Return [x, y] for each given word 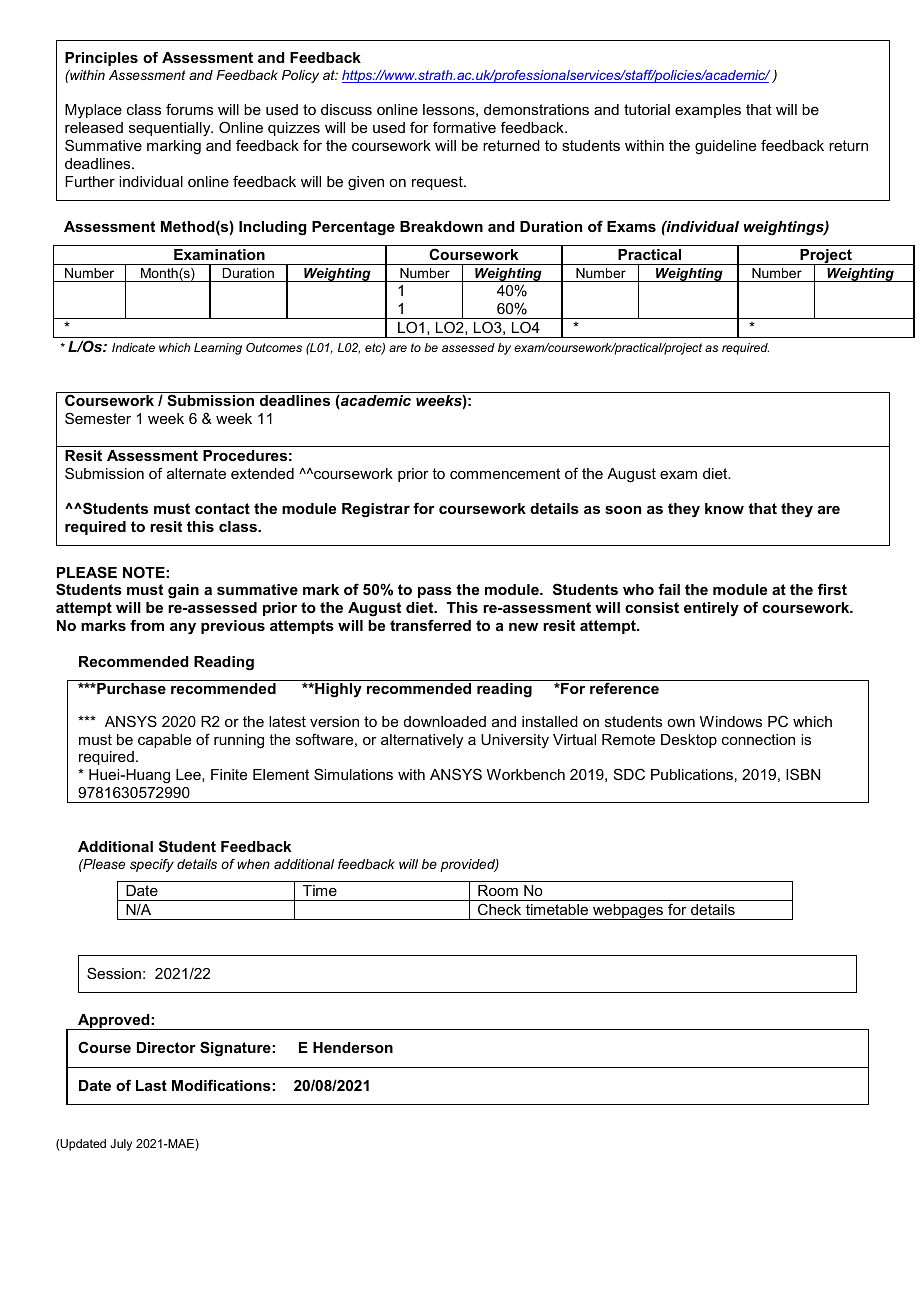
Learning [218, 349]
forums [189, 109]
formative [464, 127]
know [724, 508]
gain [183, 591]
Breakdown [441, 226]
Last [151, 1085]
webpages [628, 912]
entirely [711, 609]
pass [435, 592]
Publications [692, 774]
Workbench [526, 774]
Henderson [353, 1047]
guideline [725, 147]
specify [152, 865]
